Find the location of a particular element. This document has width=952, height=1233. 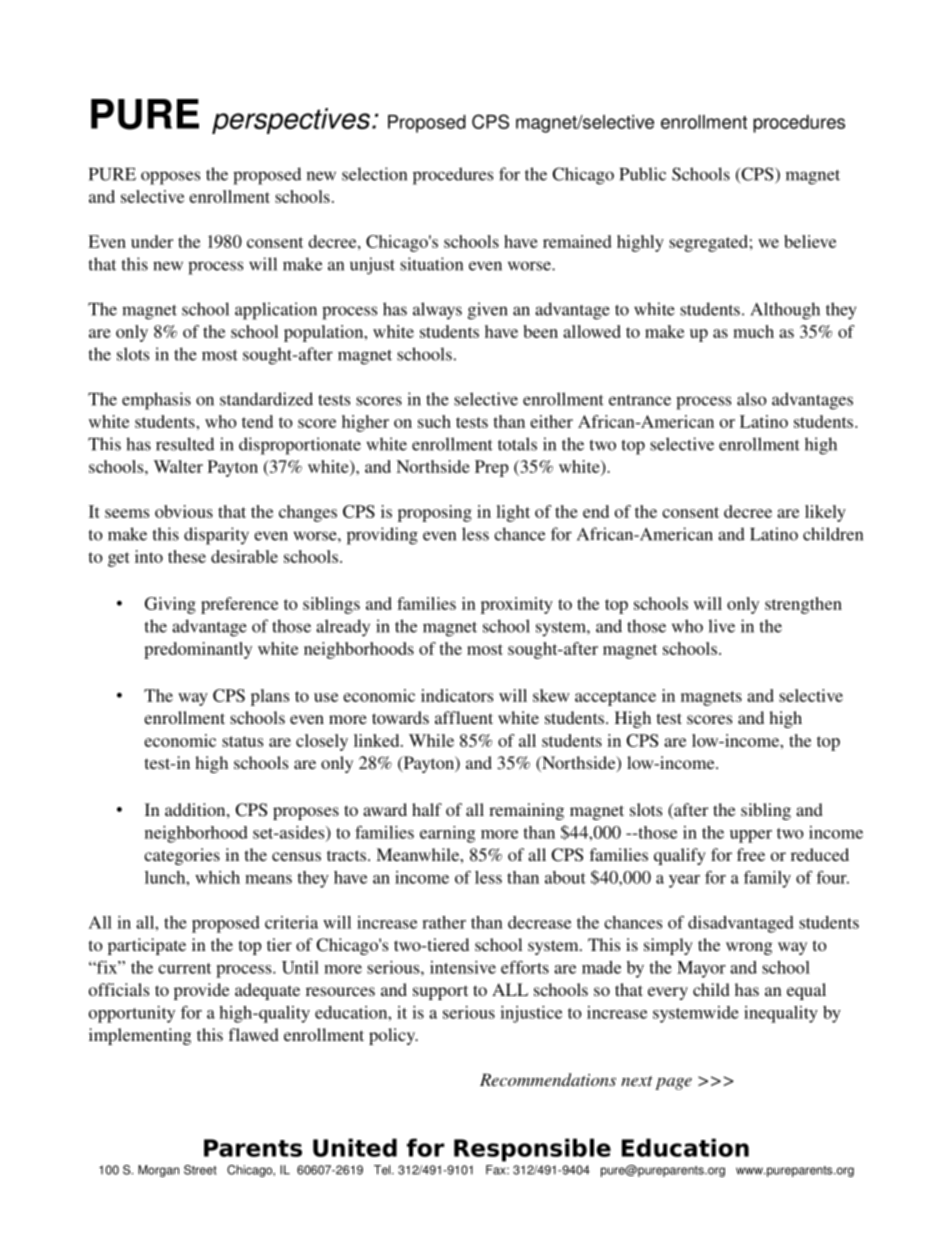

selection is located at coordinates (374, 174).
